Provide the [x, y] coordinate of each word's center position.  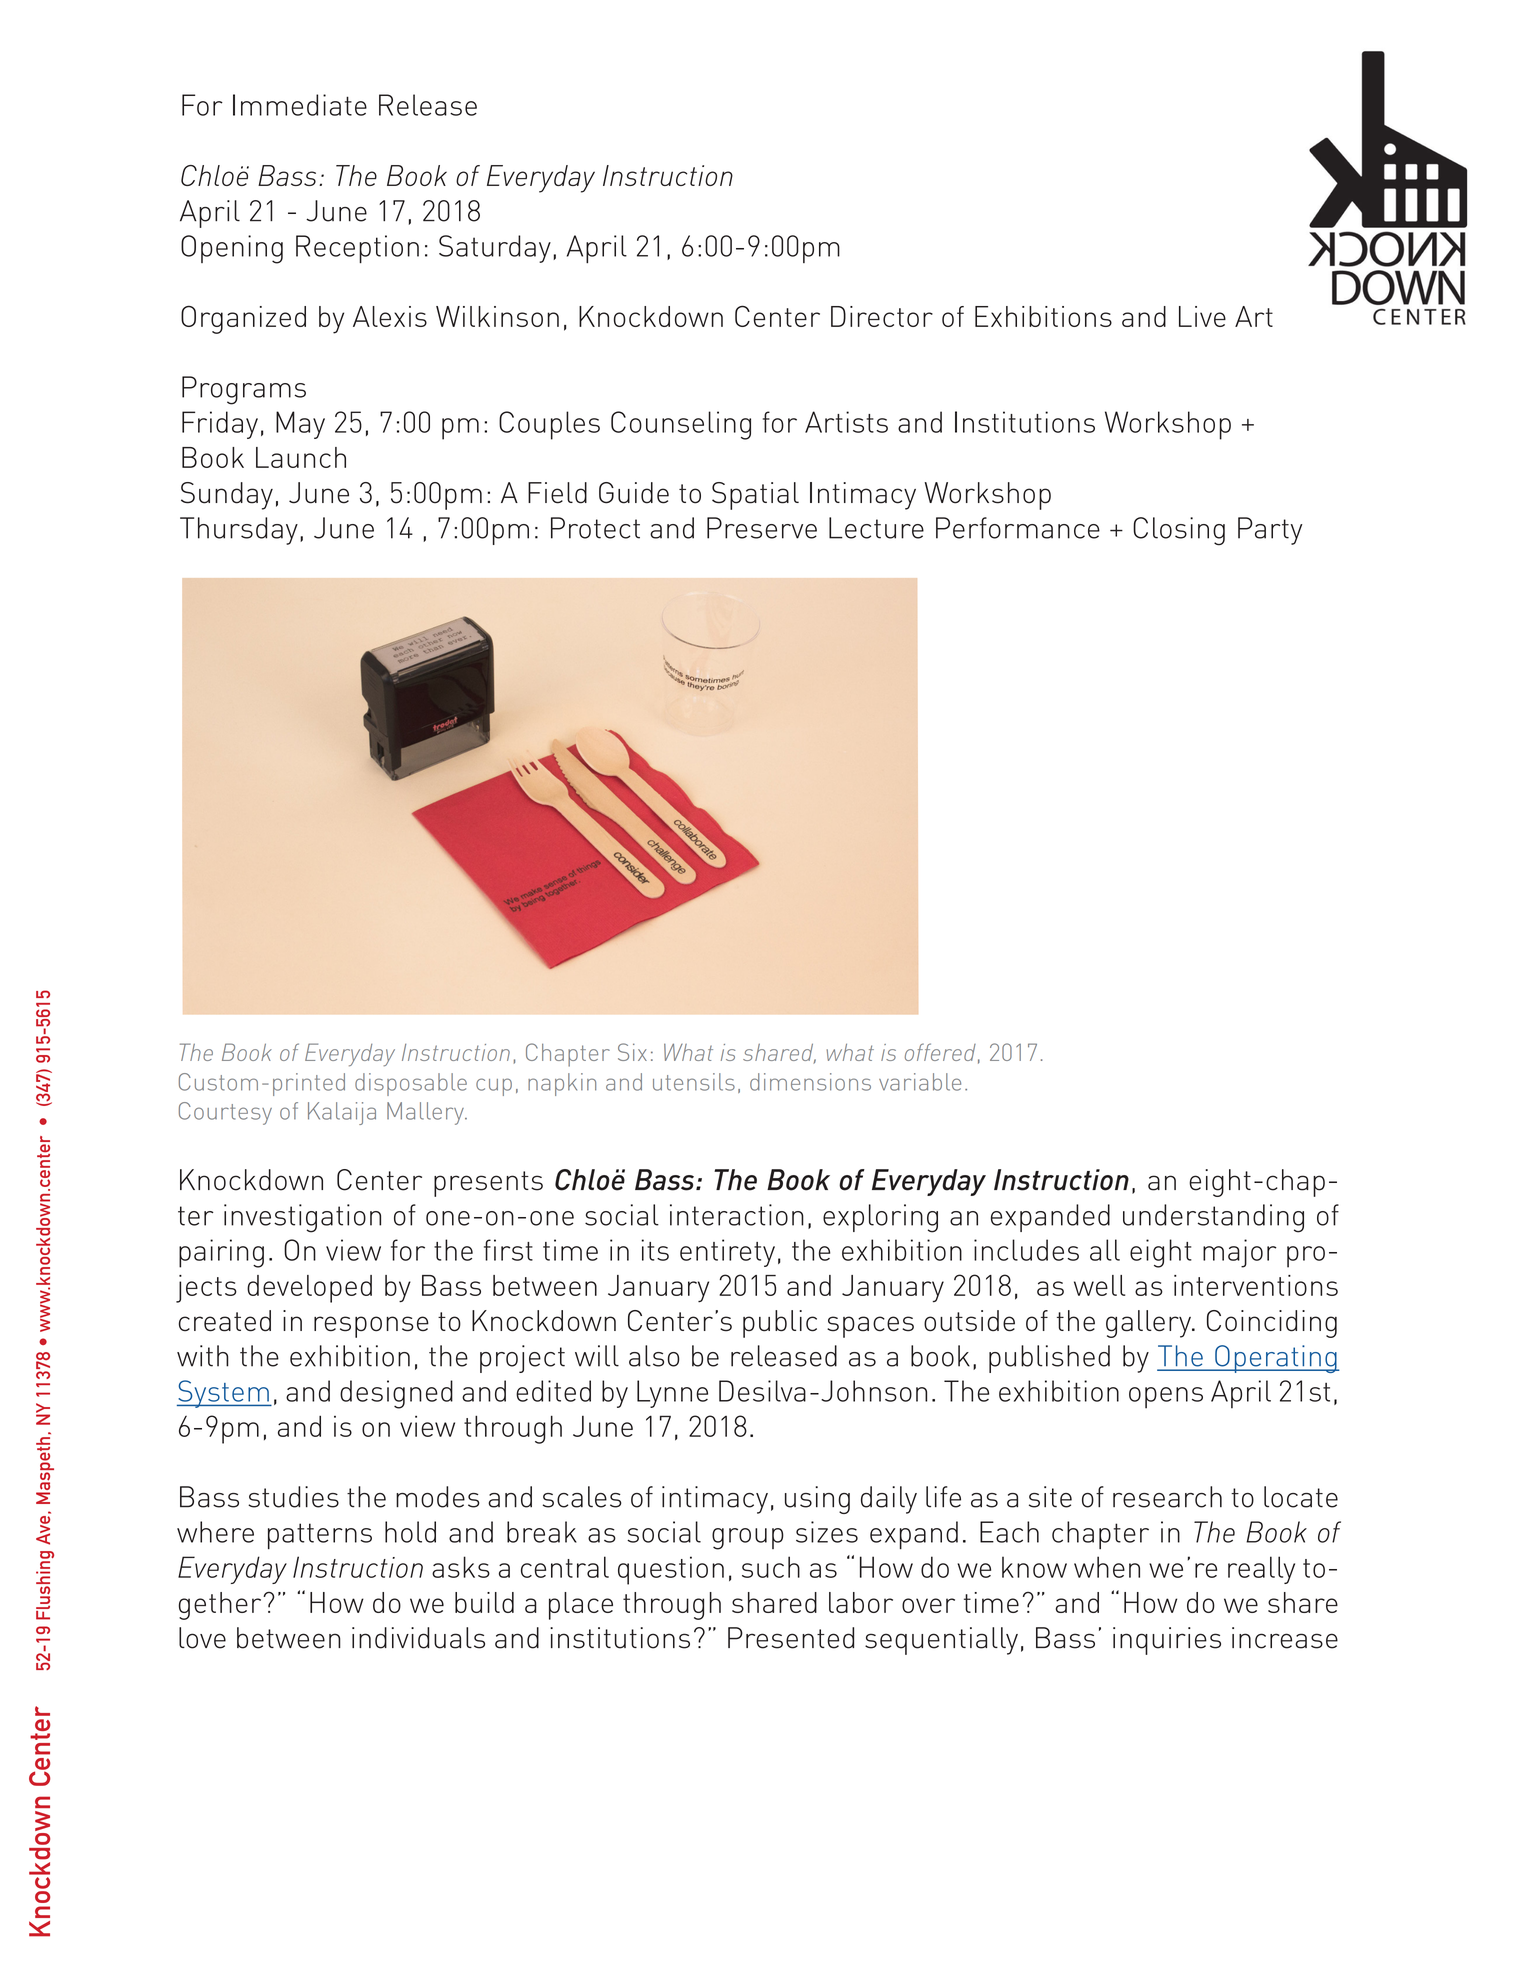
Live [1202, 316]
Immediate [300, 105]
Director [882, 316]
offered [940, 1052]
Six [632, 1052]
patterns [320, 1536]
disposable [411, 1084]
